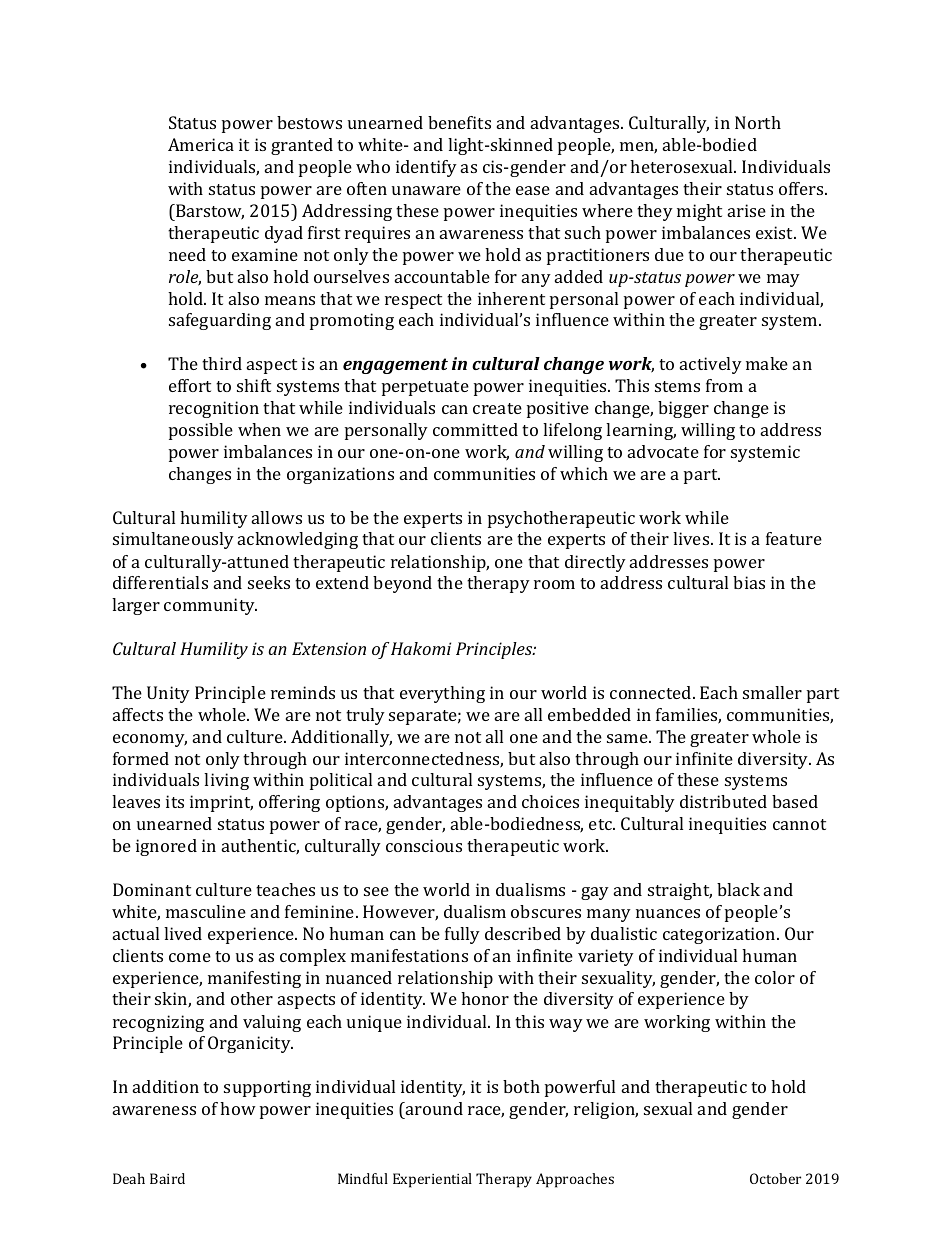  Describe the element at coordinates (775, 1178) in the page. I see `October` at that location.
